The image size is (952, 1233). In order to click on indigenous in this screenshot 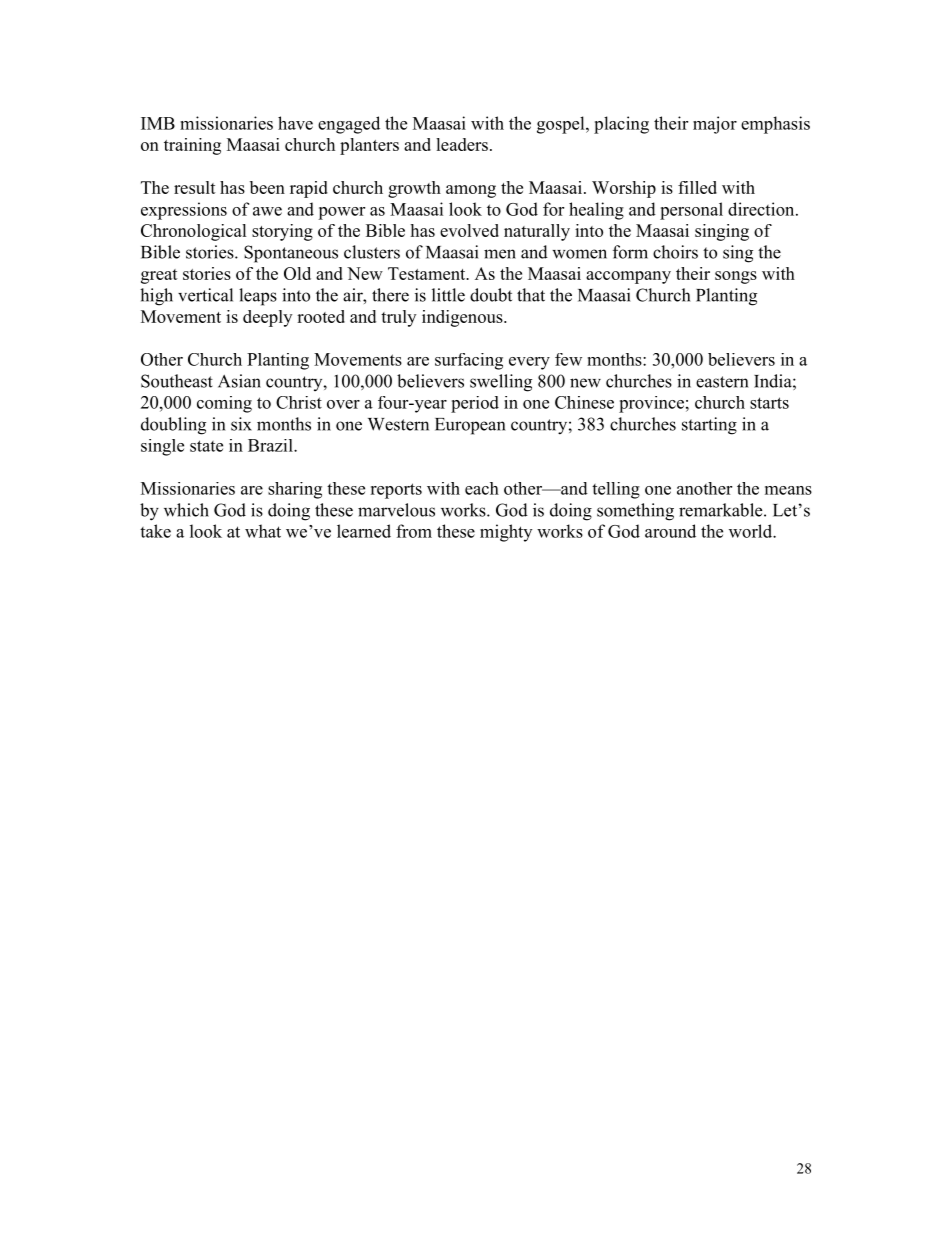, I will do `click(463, 318)`.
